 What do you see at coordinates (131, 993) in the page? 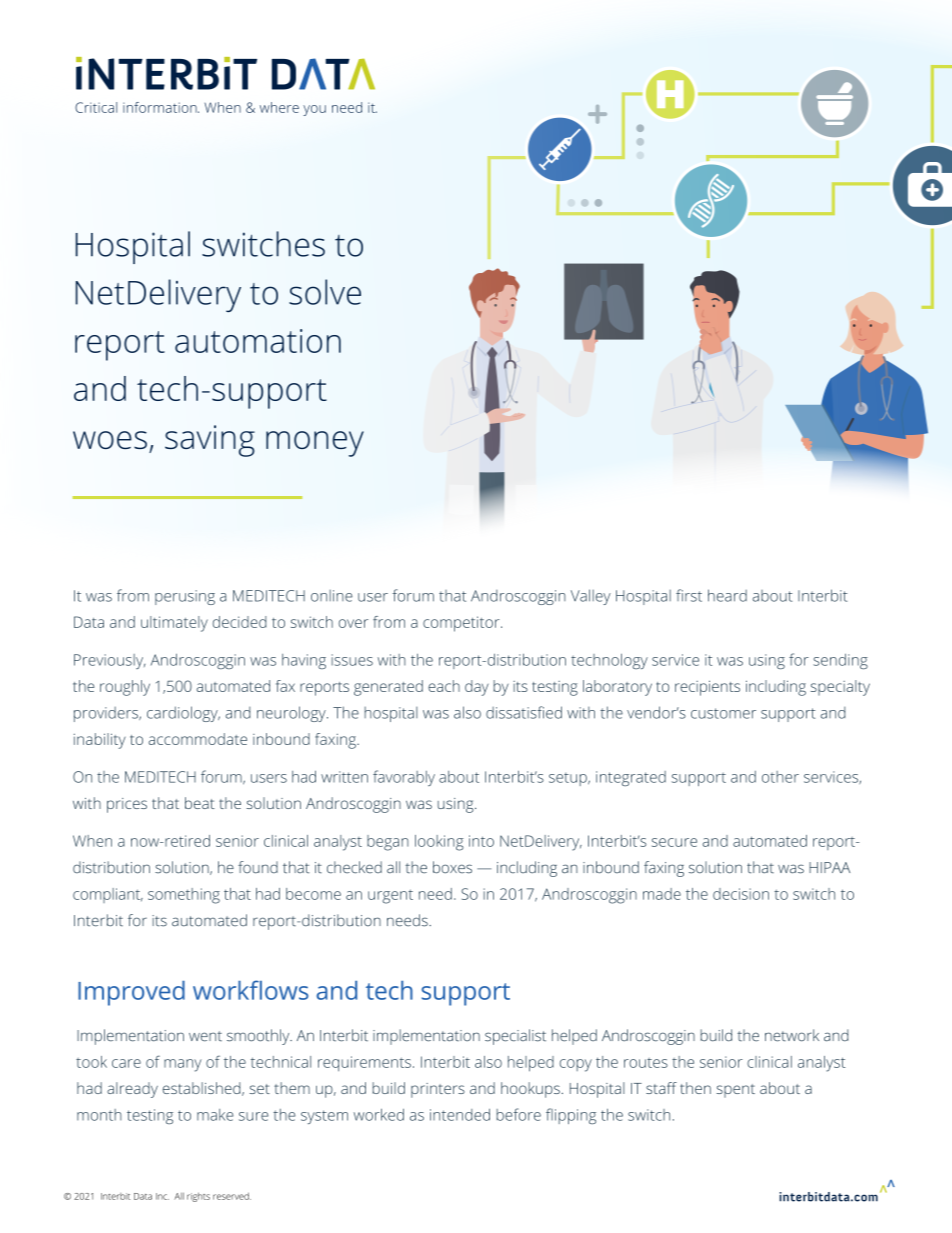
I see `Improved` at bounding box center [131, 993].
